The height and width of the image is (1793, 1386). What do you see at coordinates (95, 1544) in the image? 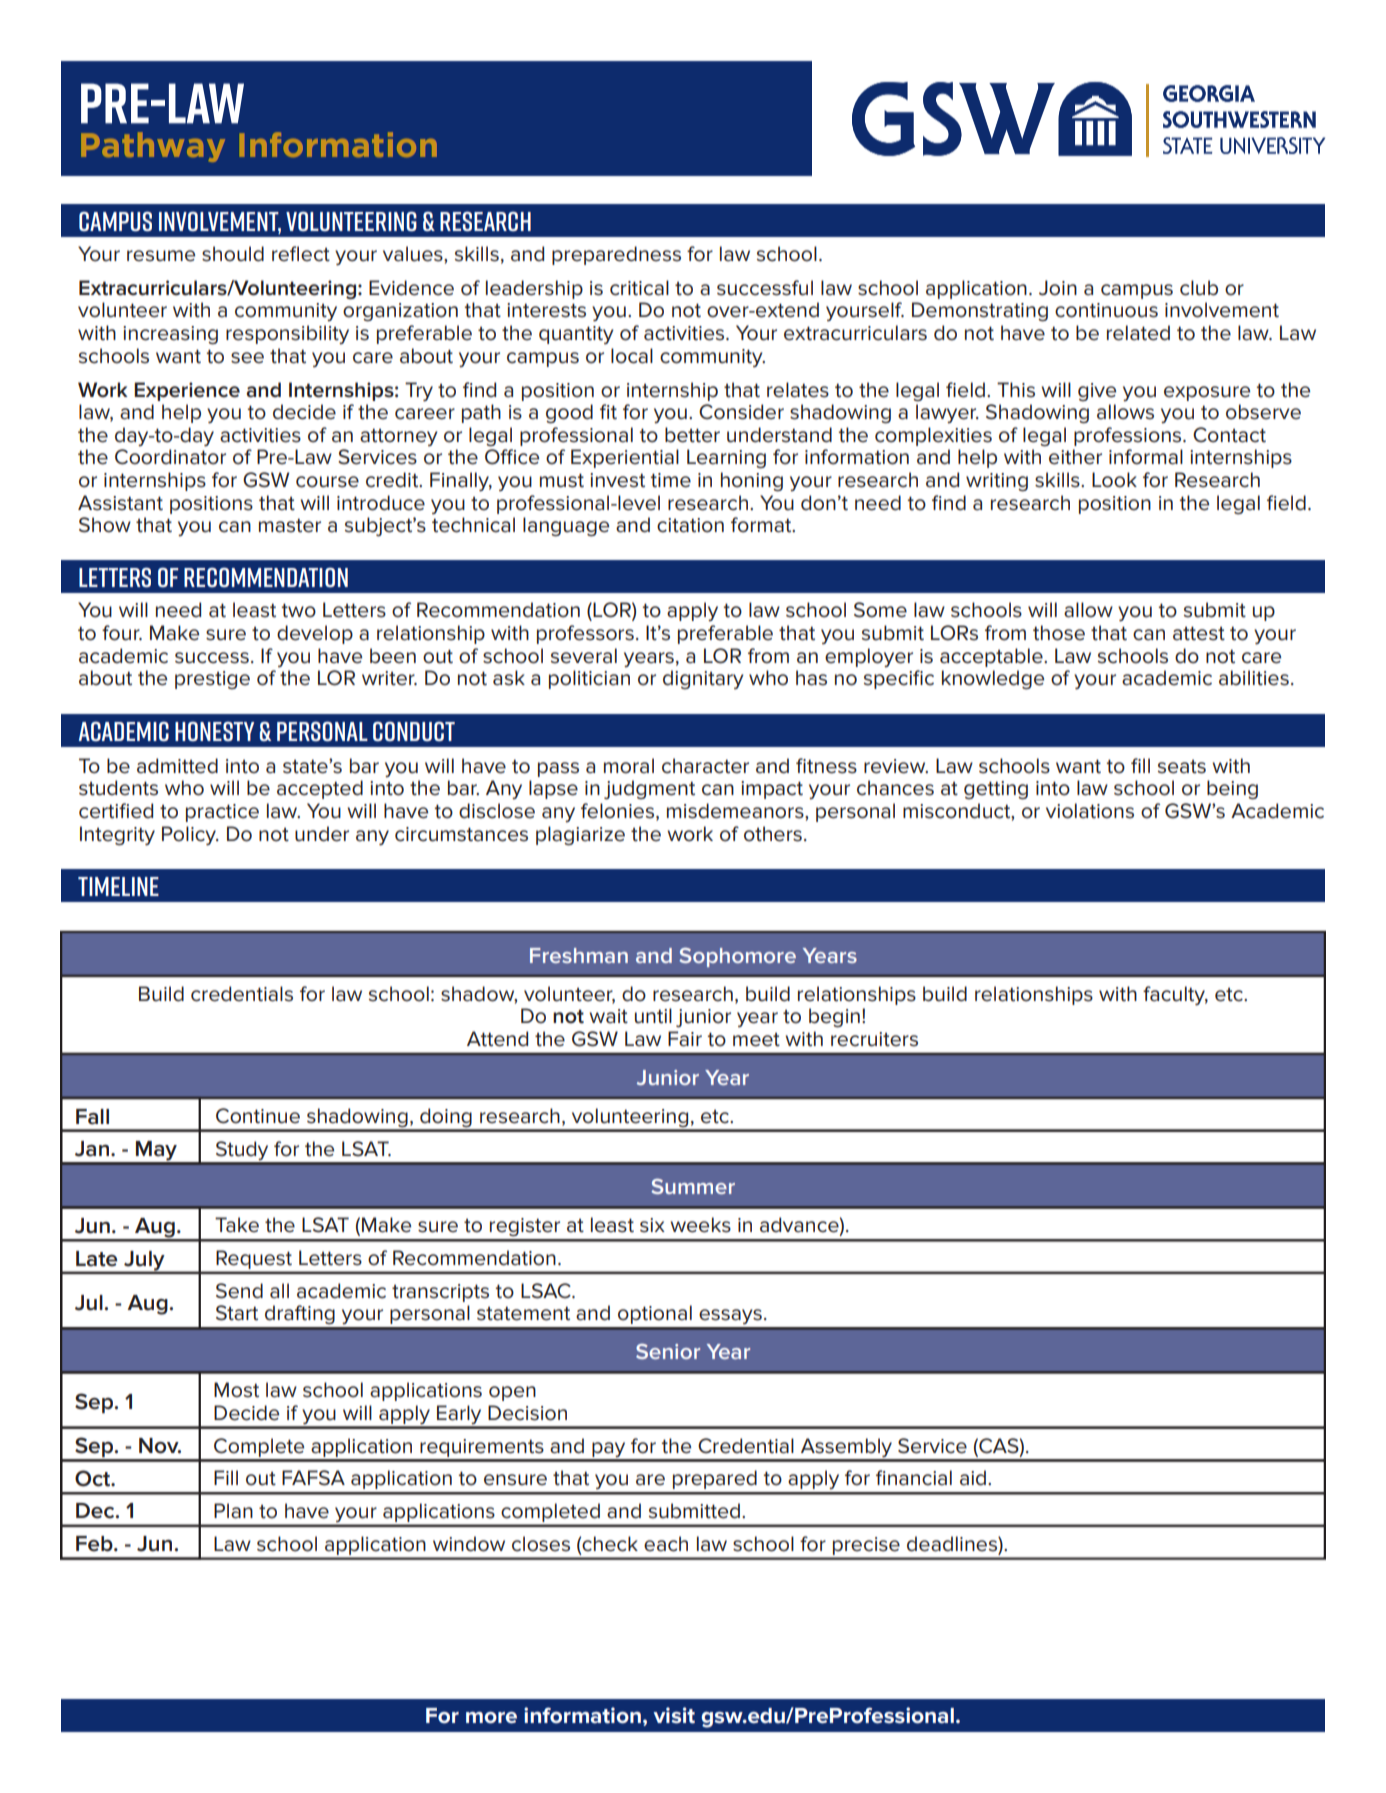
I see `Feb` at bounding box center [95, 1544].
